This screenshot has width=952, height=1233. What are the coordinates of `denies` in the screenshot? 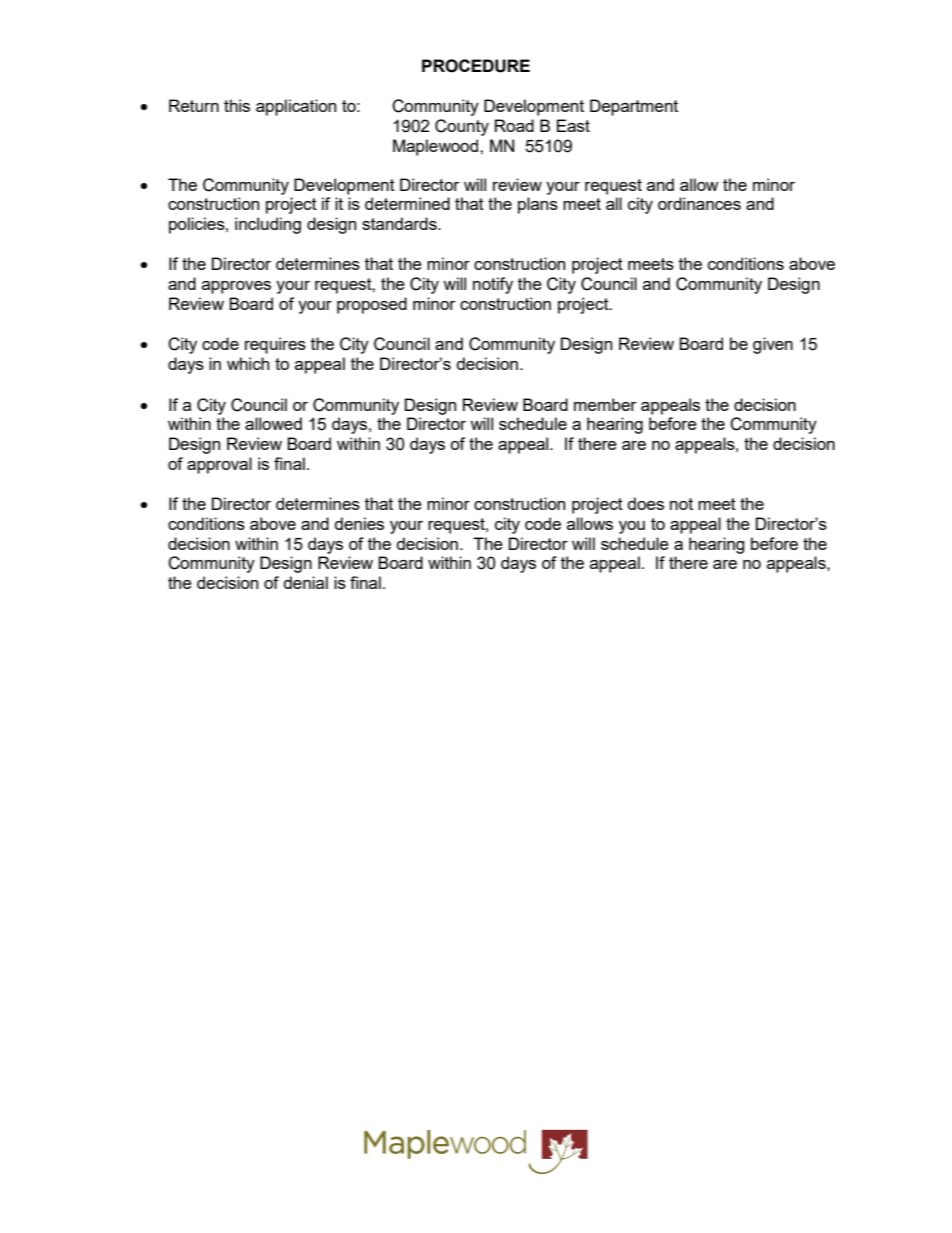 It's located at (359, 523).
